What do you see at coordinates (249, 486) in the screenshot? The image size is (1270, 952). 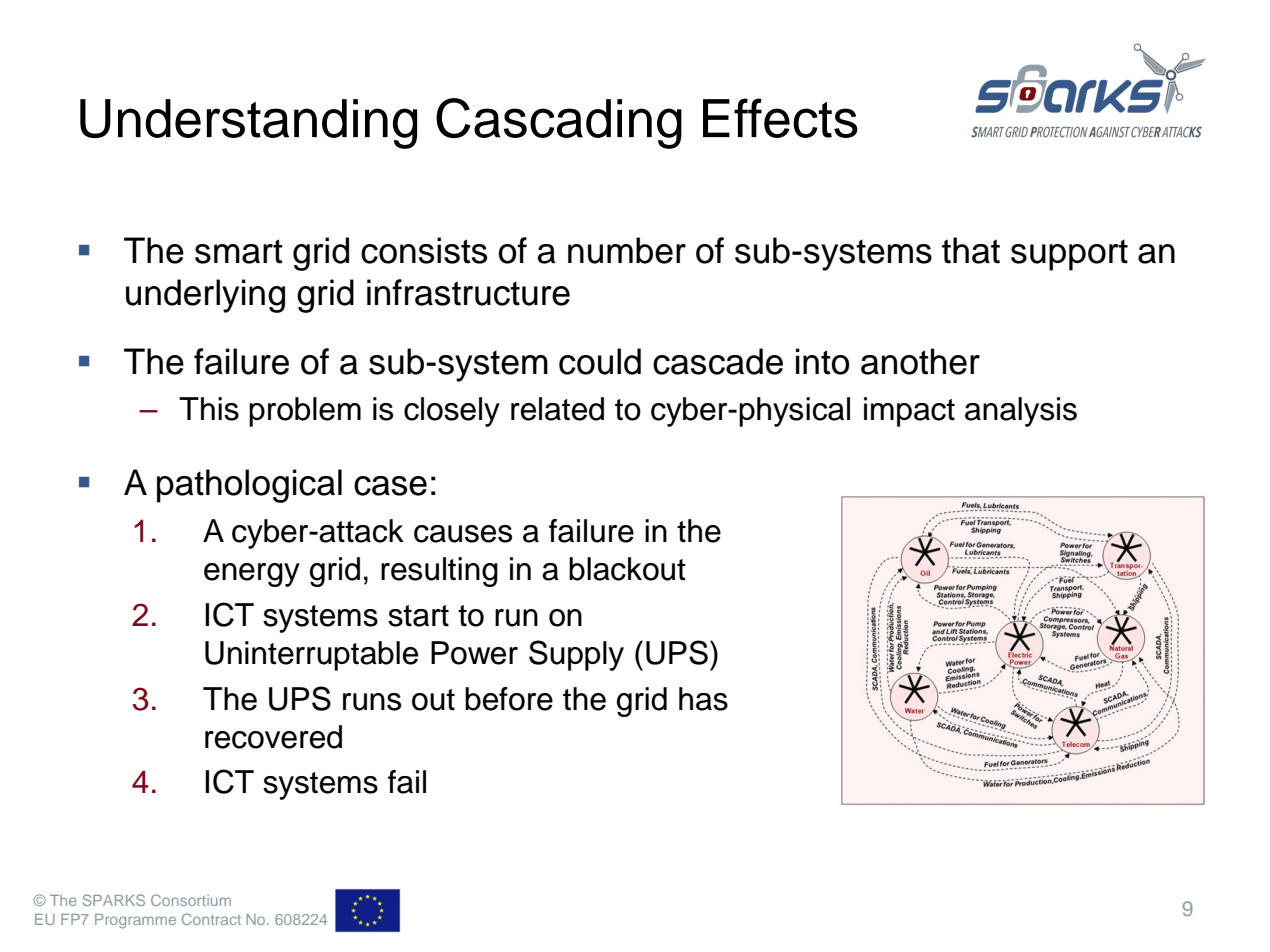 I see `pathological` at bounding box center [249, 486].
